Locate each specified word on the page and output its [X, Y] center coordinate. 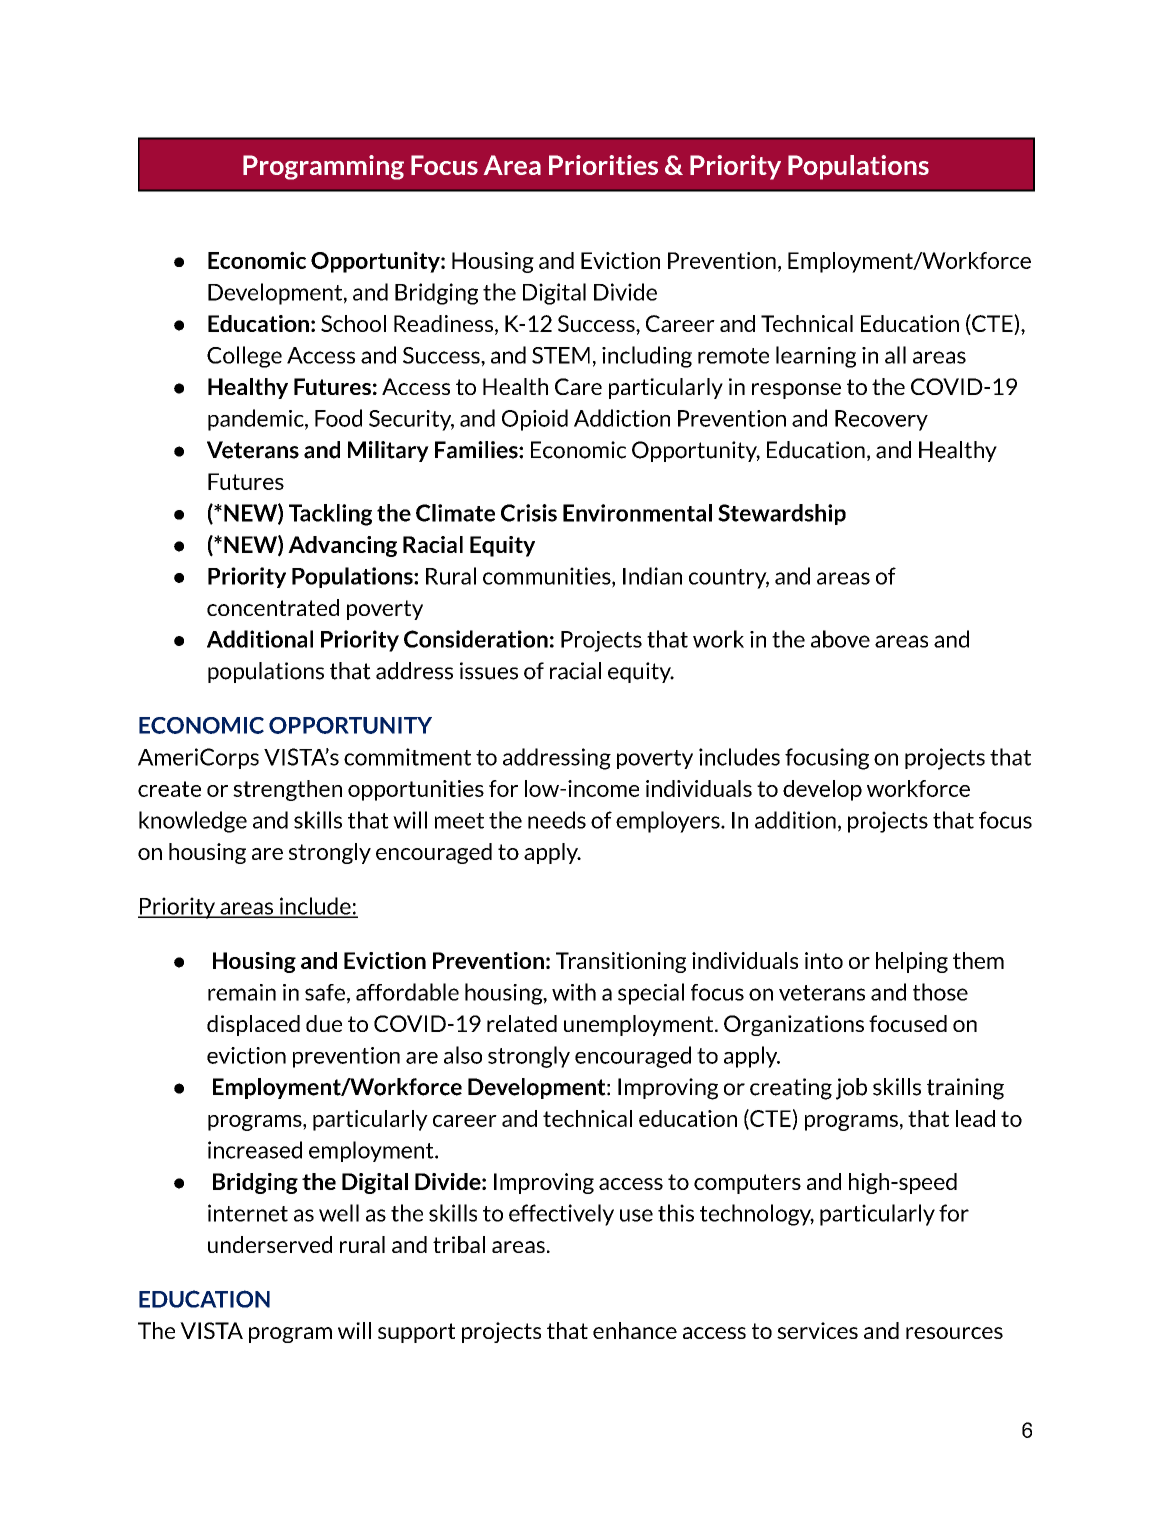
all [895, 355]
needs [557, 820]
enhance [635, 1330]
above [840, 639]
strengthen [287, 790]
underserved [270, 1244]
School [353, 323]
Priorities [603, 165]
